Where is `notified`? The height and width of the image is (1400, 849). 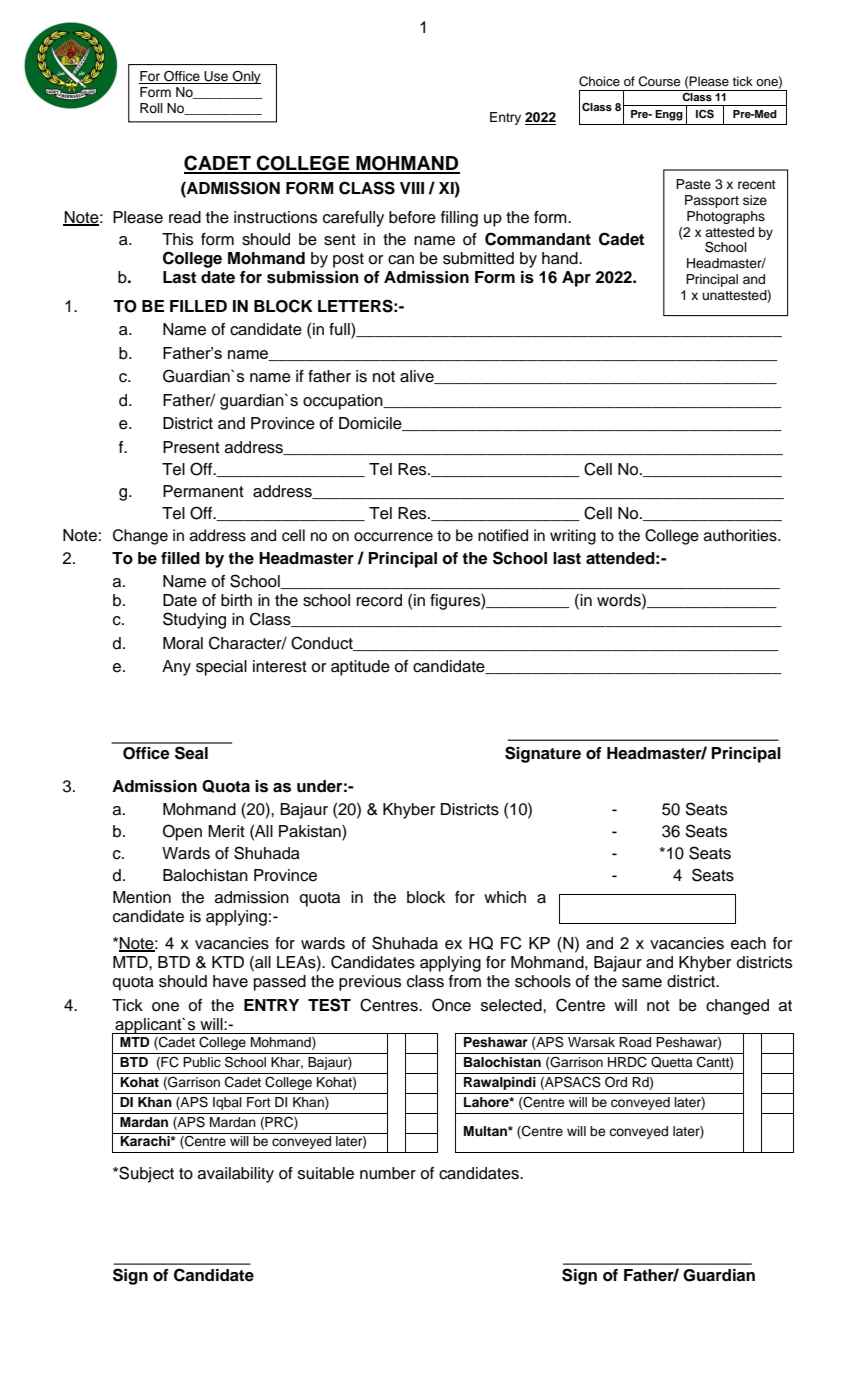
notified is located at coordinates (503, 535).
